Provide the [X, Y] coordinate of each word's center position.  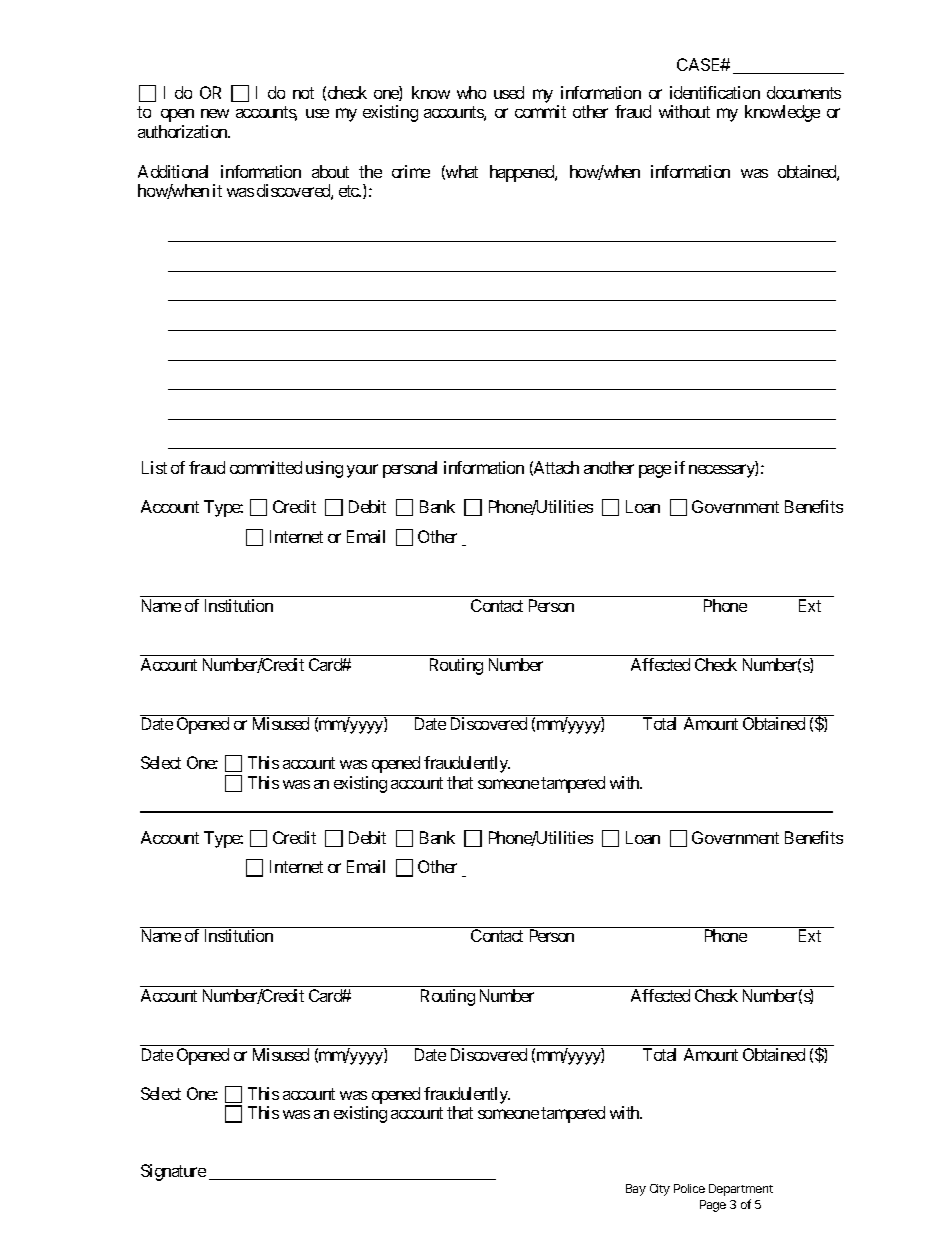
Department [741, 1190]
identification [715, 92]
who [471, 92]
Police [689, 1188]
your [362, 471]
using [324, 469]
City [660, 1190]
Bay [636, 1190]
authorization [183, 131]
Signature [173, 1172]
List [154, 467]
